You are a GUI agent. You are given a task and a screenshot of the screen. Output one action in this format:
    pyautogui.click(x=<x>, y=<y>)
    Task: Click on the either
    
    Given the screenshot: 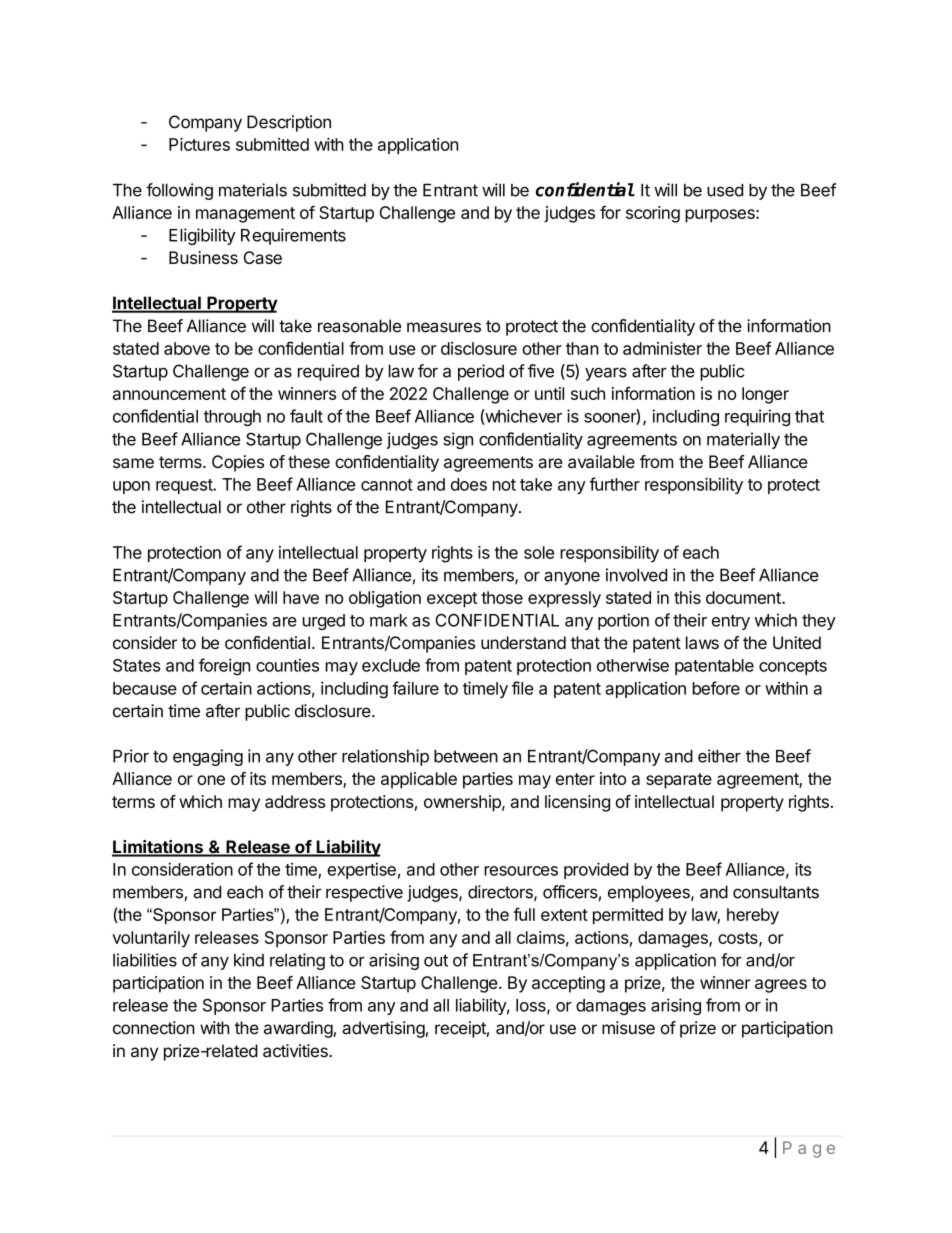 What is the action you would take?
    pyautogui.click(x=719, y=756)
